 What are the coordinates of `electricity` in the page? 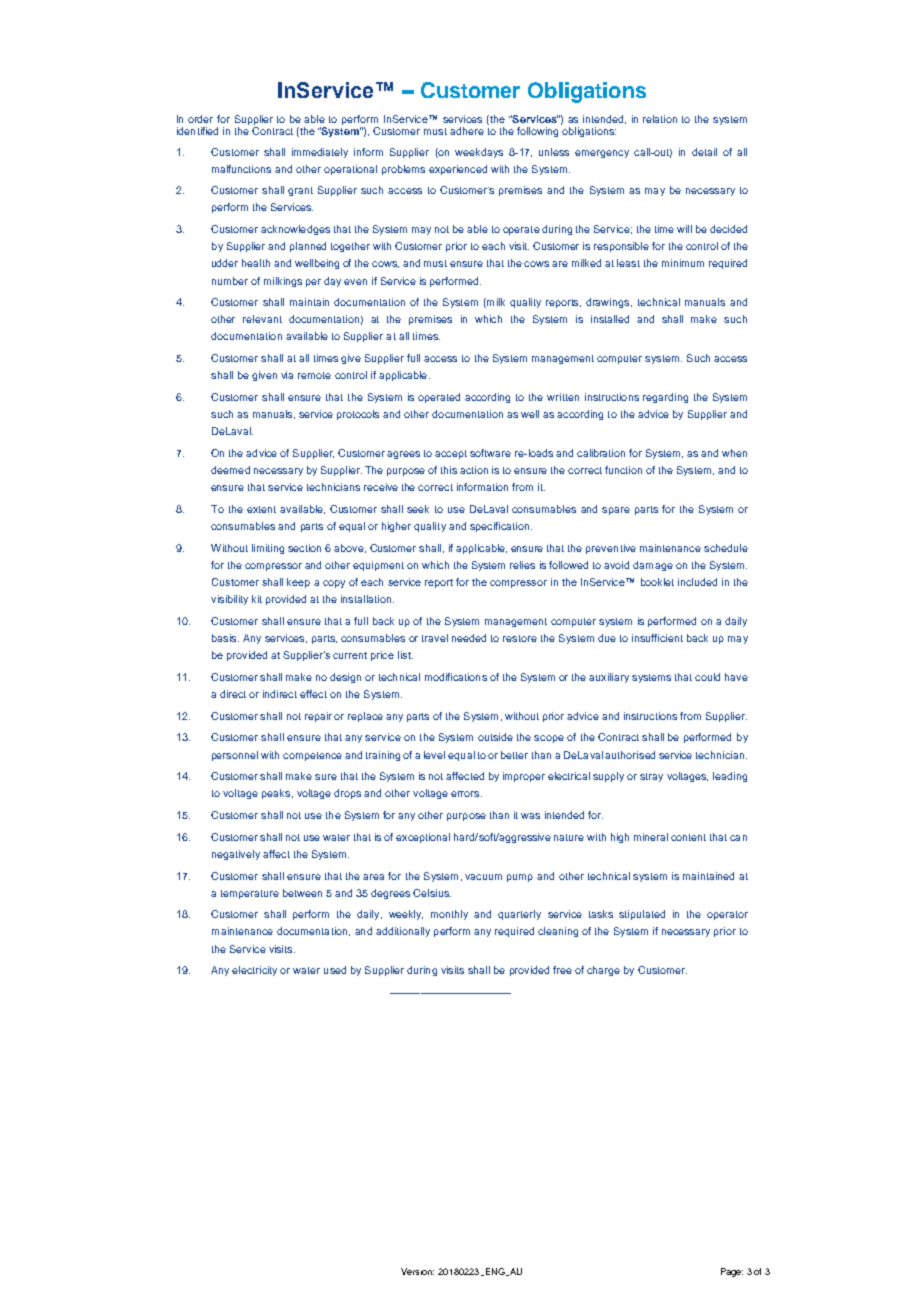 It's located at (256, 971).
